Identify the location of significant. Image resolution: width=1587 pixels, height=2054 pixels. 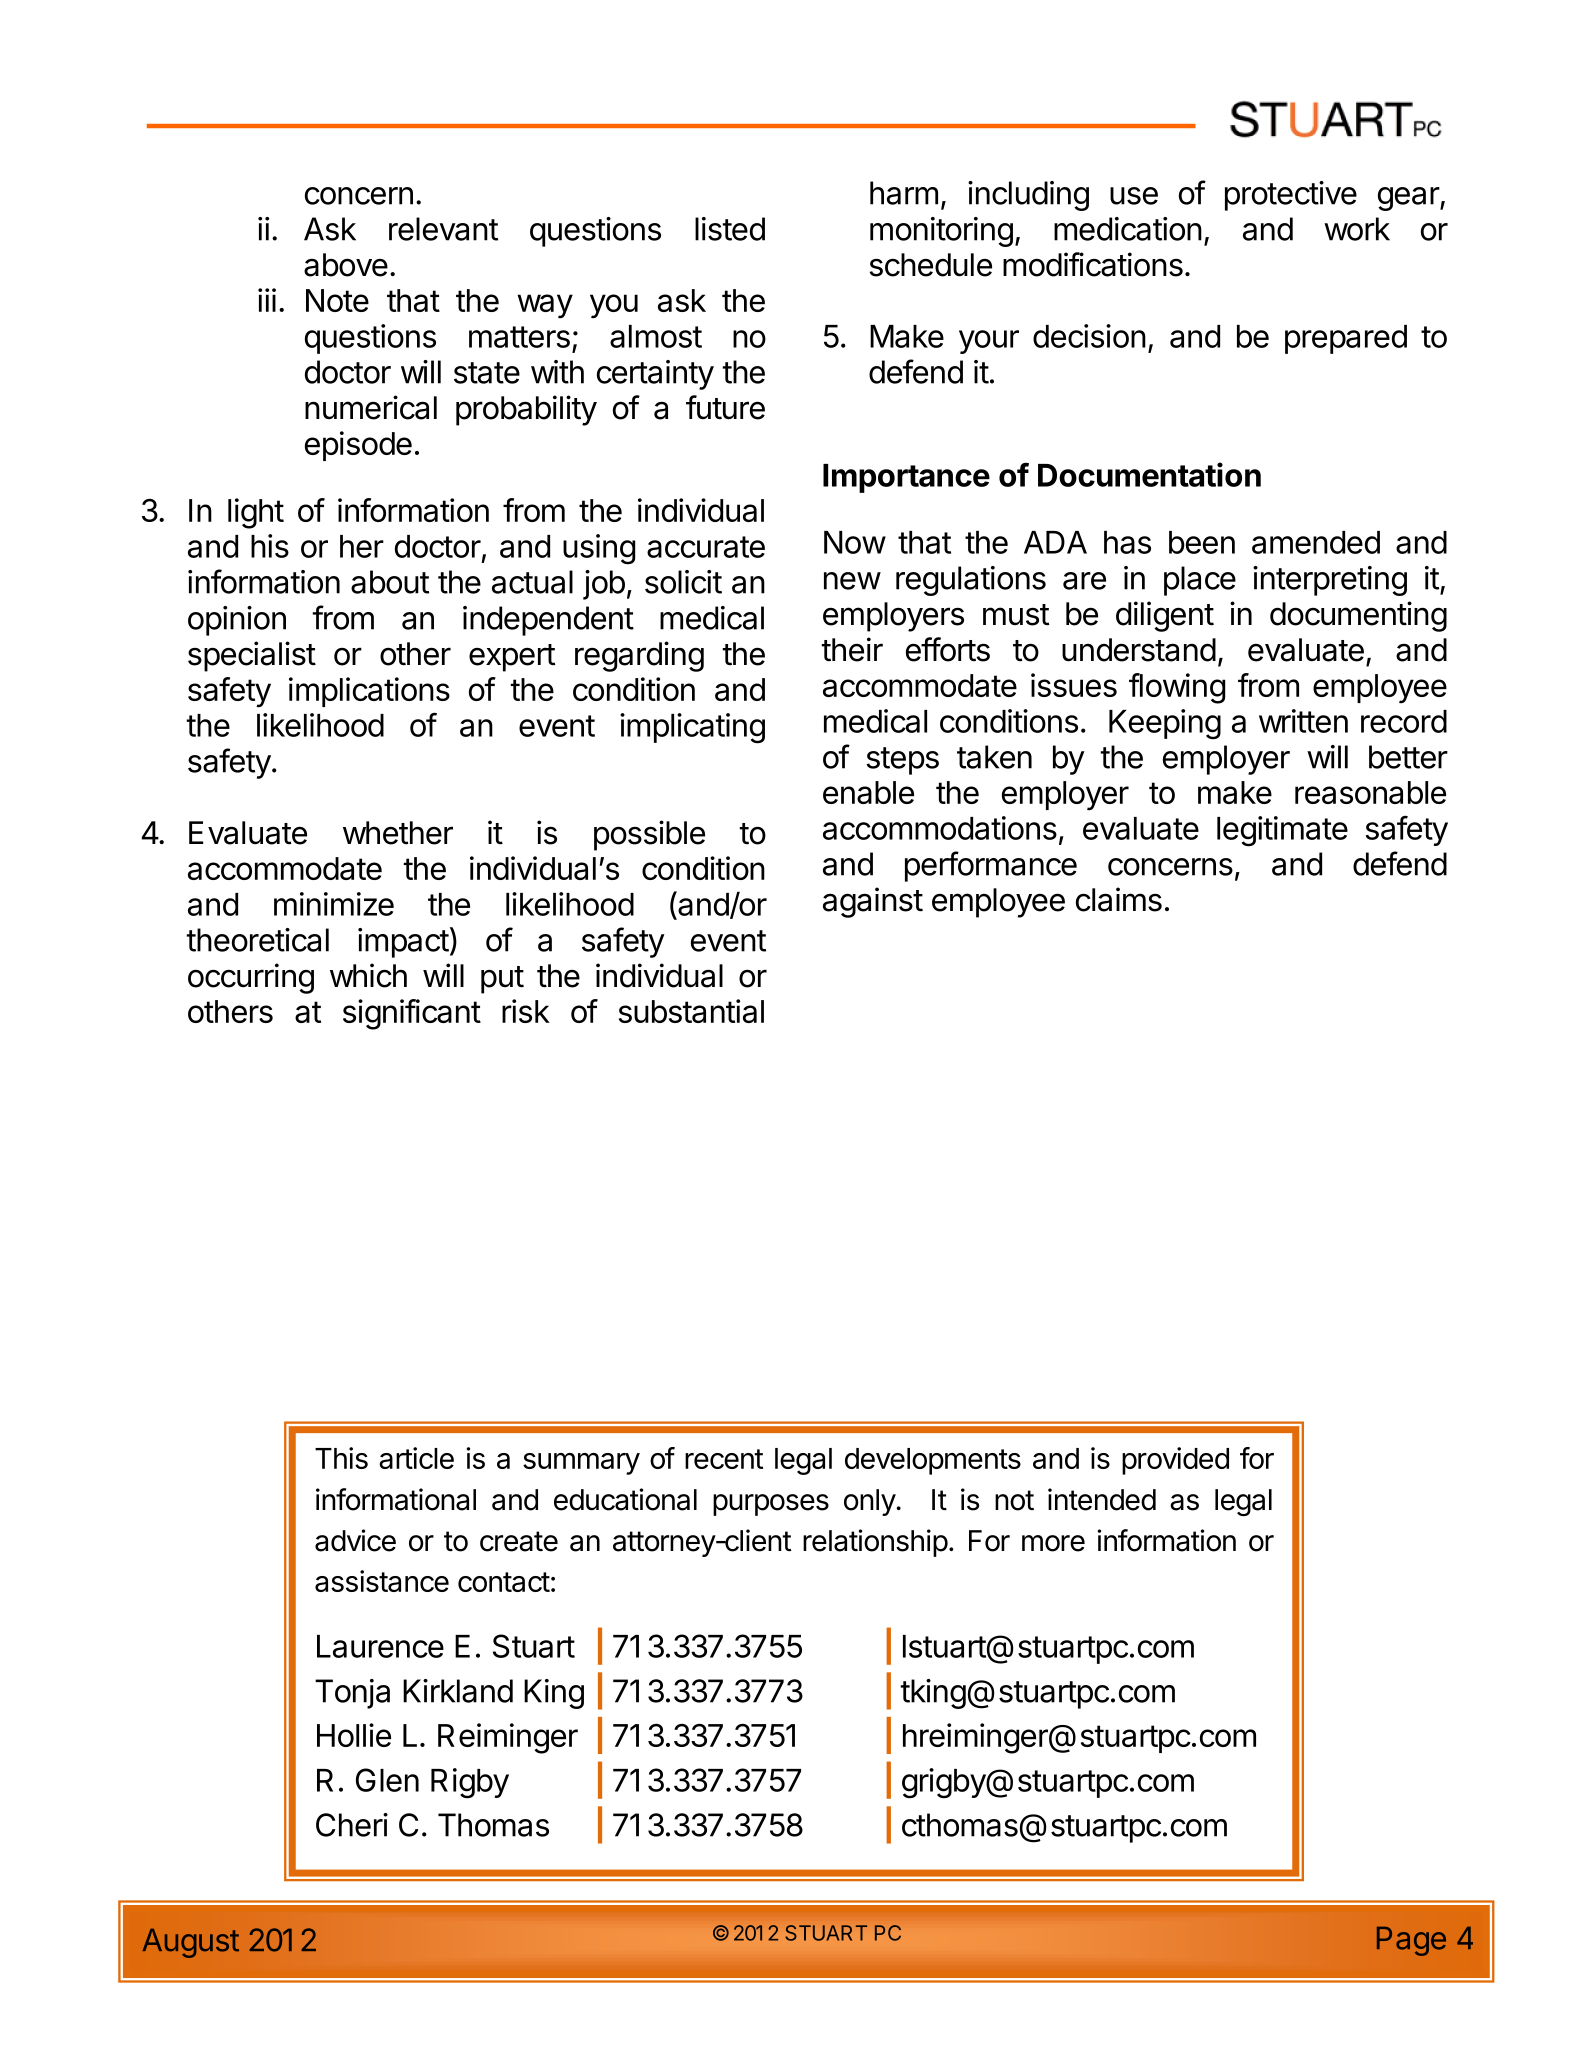
(412, 1014).
